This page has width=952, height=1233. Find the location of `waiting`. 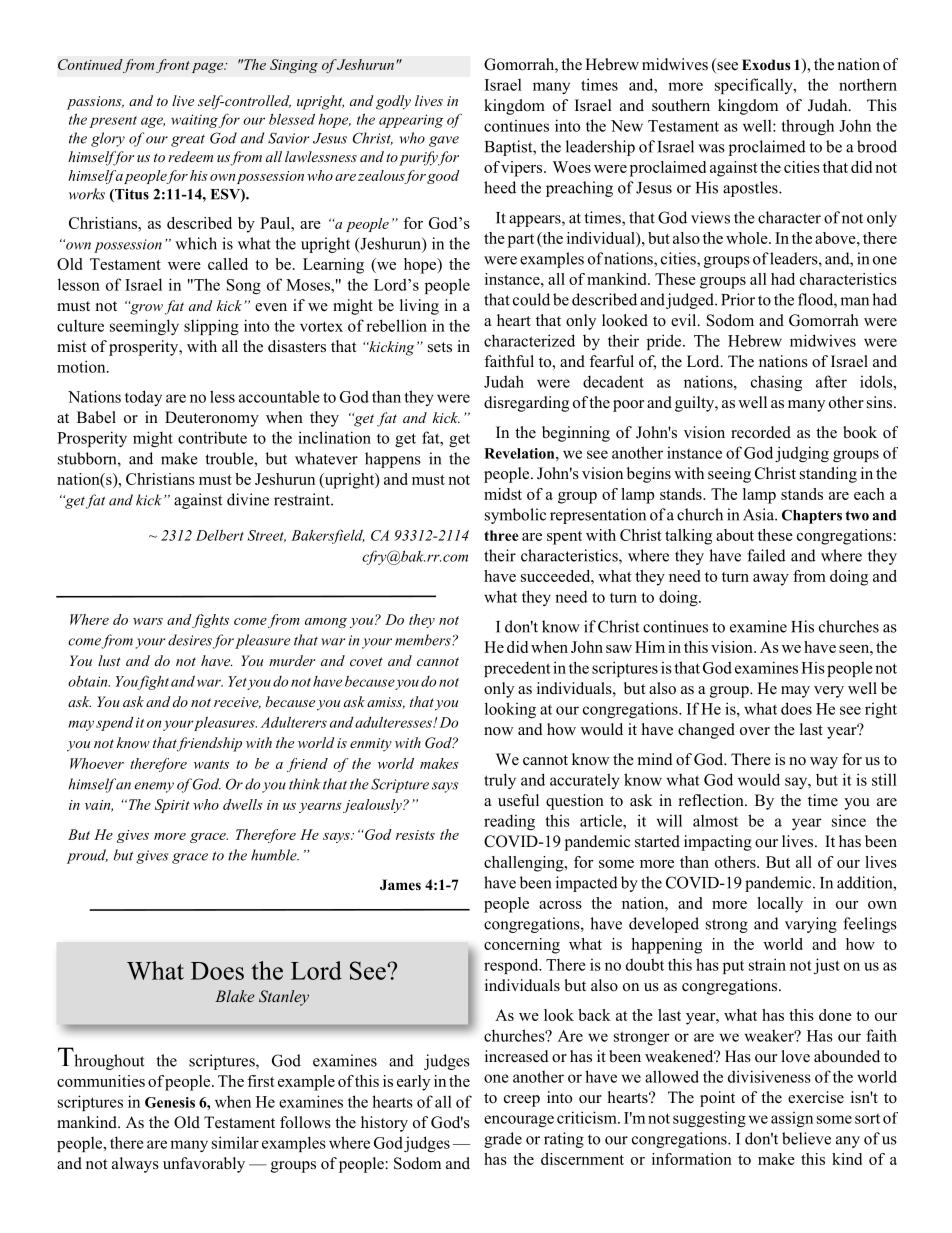

waiting is located at coordinates (195, 121).
